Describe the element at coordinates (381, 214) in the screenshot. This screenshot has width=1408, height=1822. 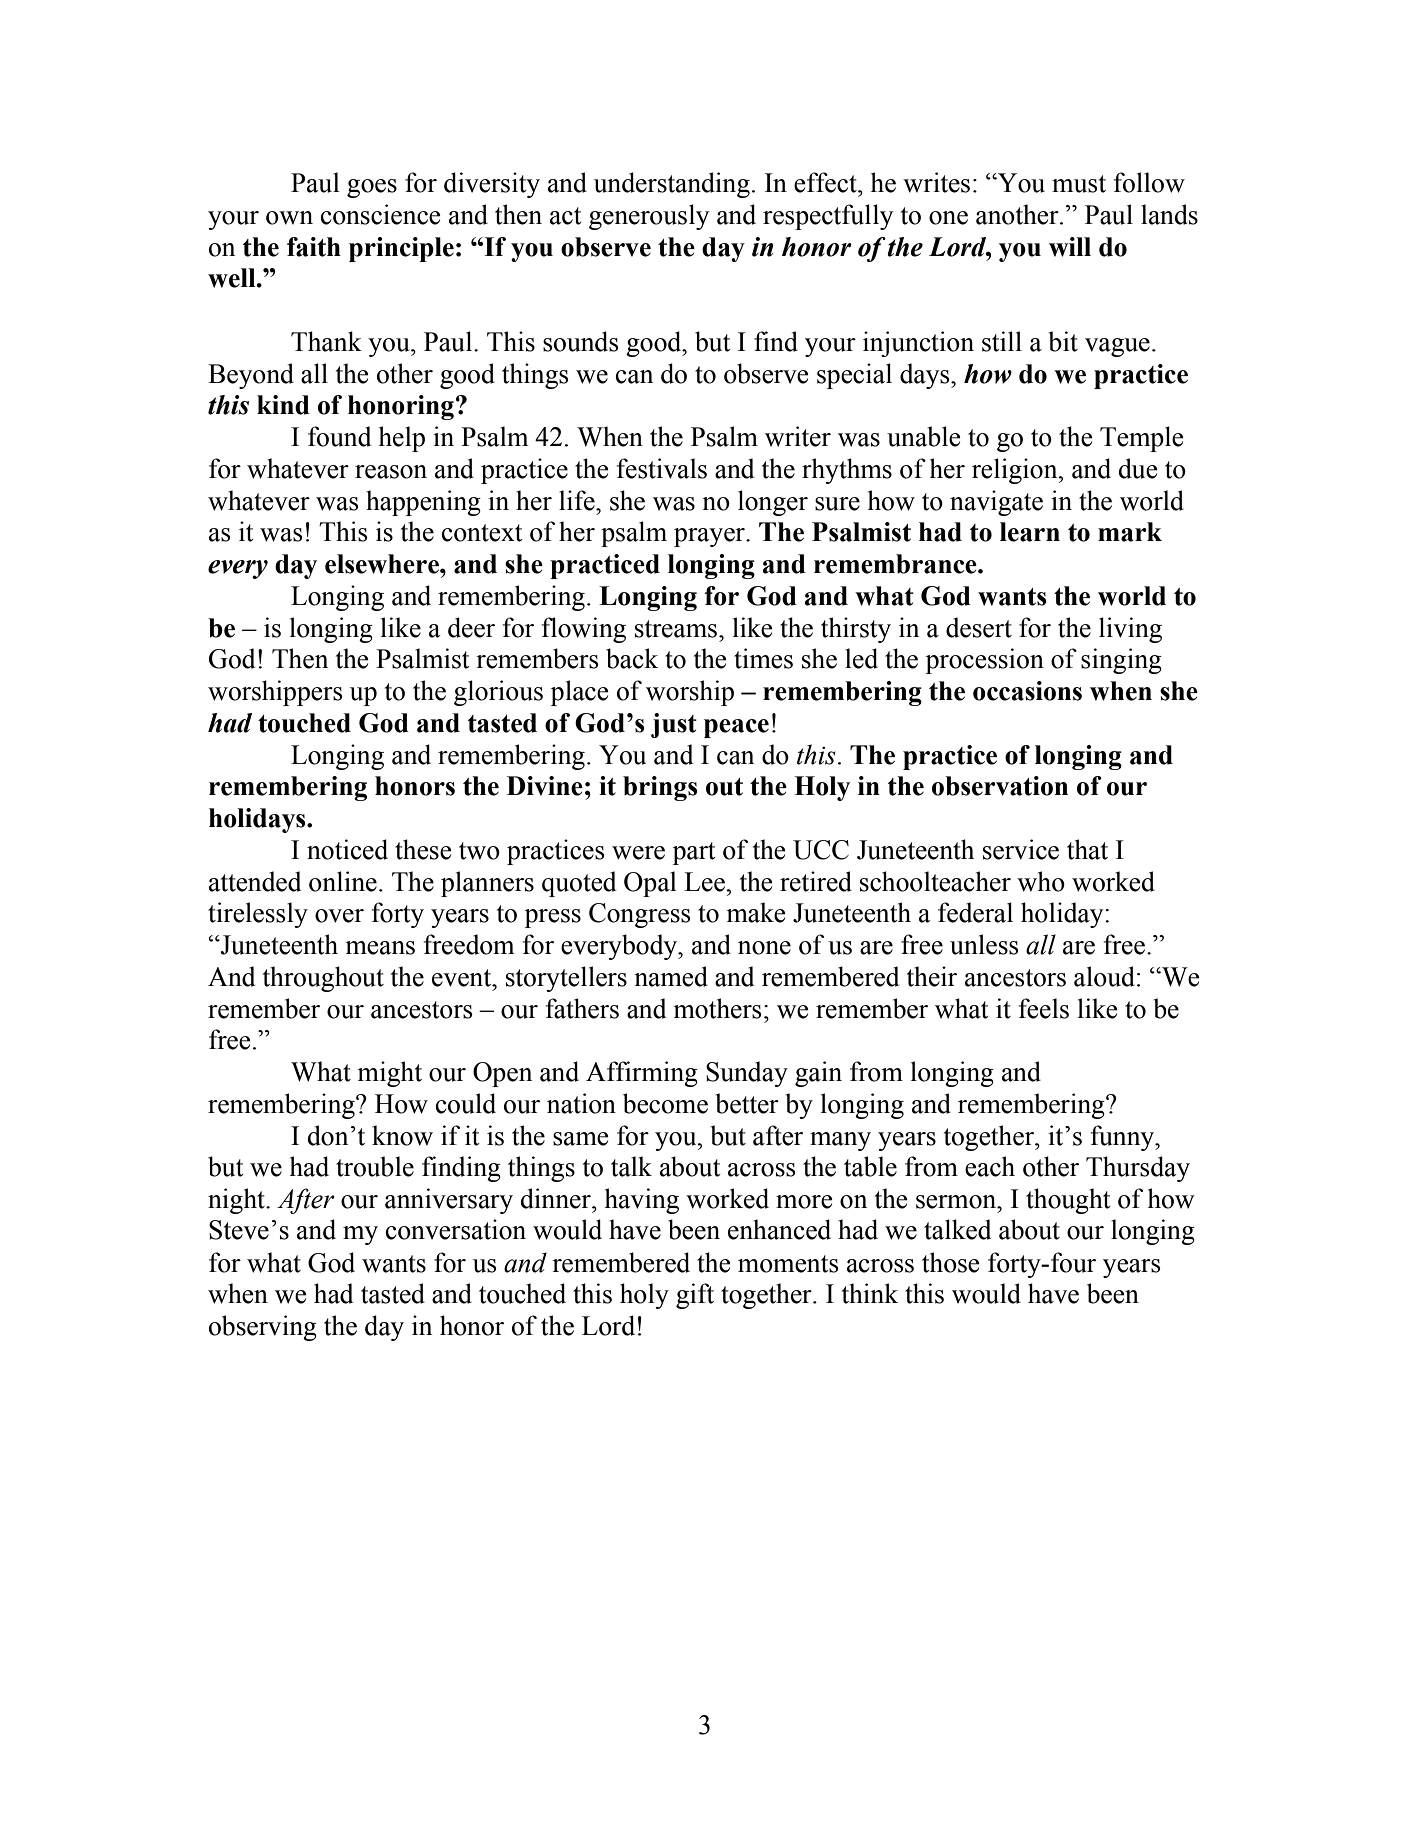
I see `conscience` at that location.
